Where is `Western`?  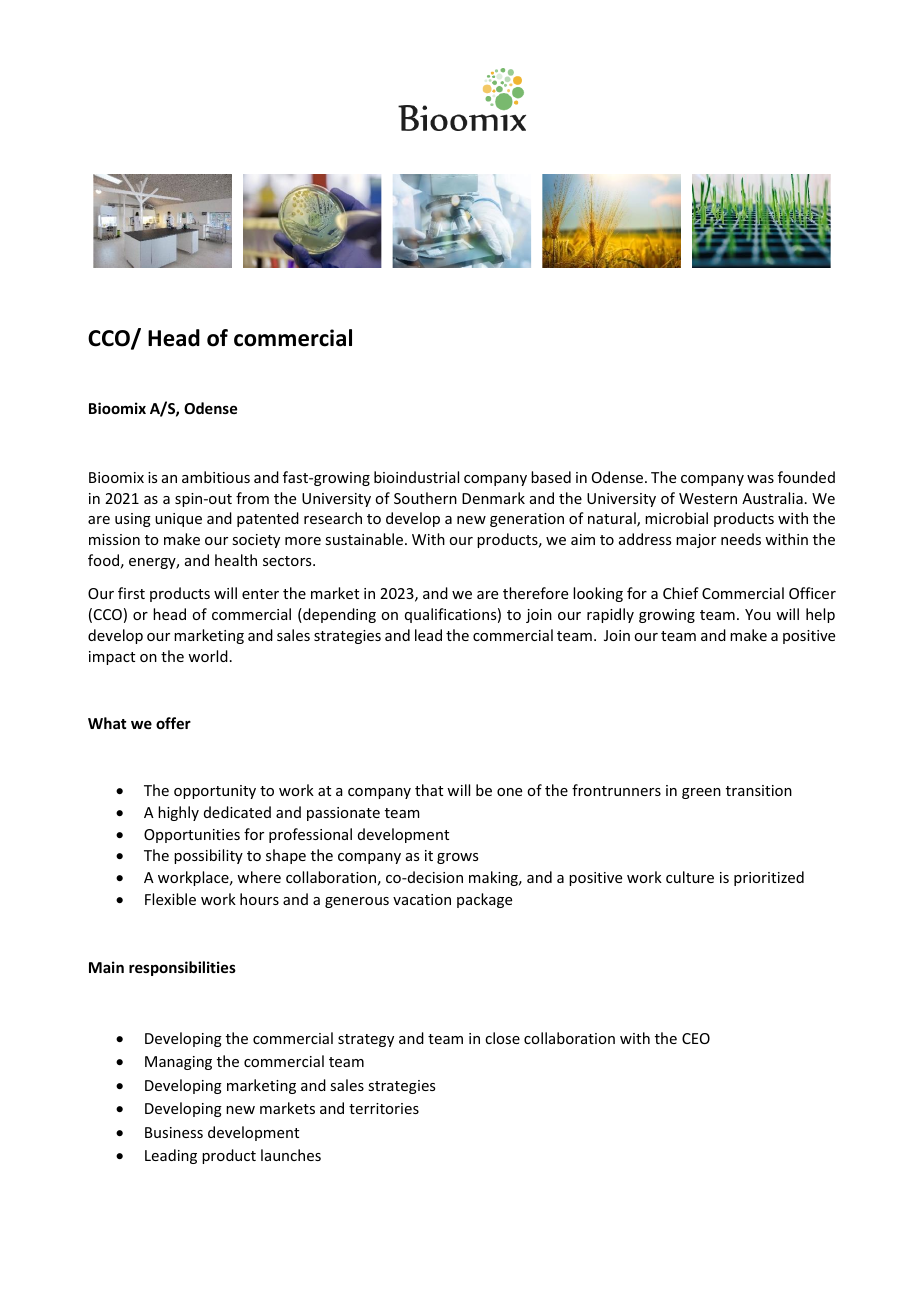
Western is located at coordinates (708, 498).
